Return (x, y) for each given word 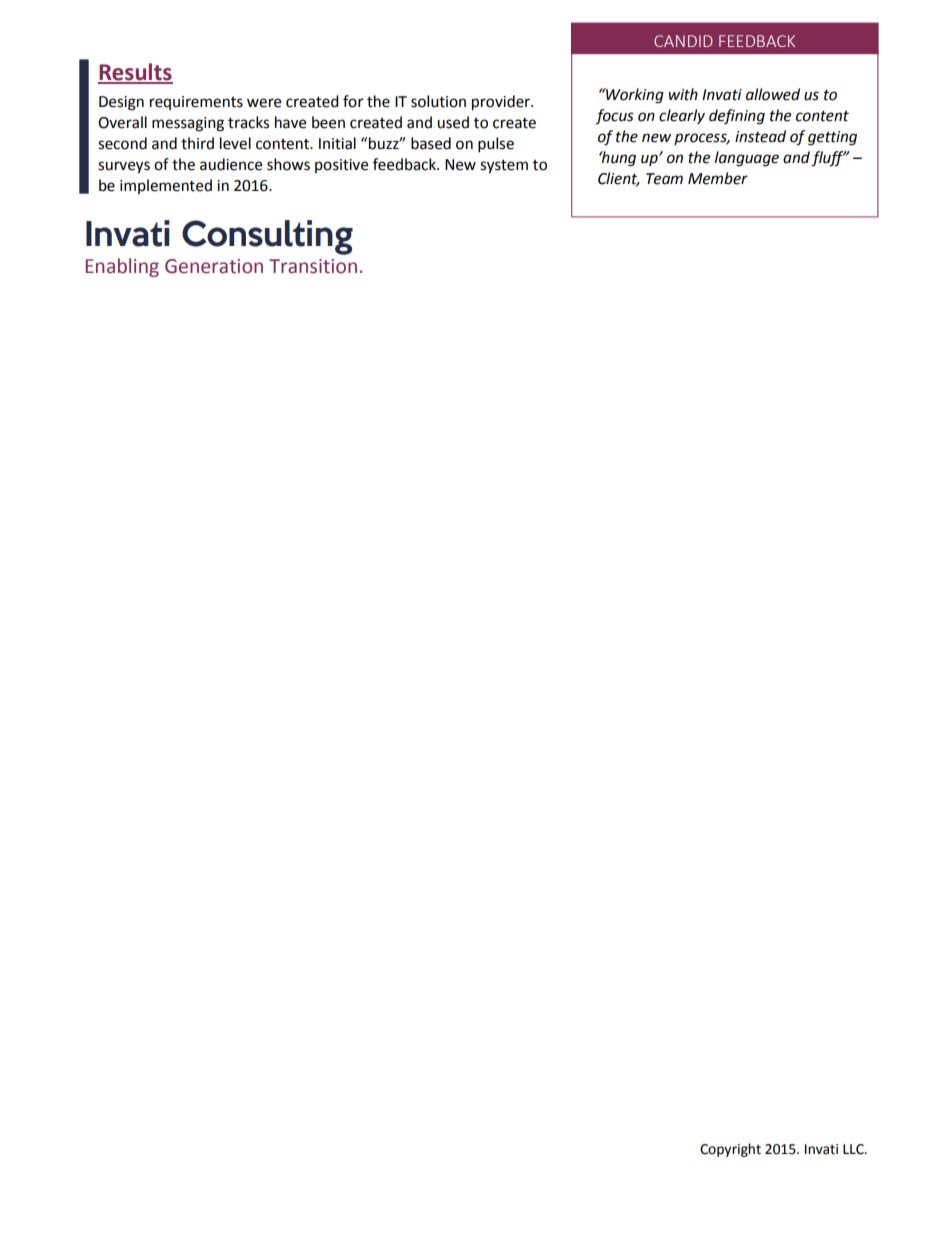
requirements (196, 103)
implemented (166, 186)
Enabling (122, 267)
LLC (854, 1149)
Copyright (730, 1150)
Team (664, 179)
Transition (313, 266)
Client (619, 179)
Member (718, 178)
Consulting (267, 237)
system (504, 167)
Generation (214, 266)
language (747, 159)
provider (502, 103)
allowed (773, 94)
